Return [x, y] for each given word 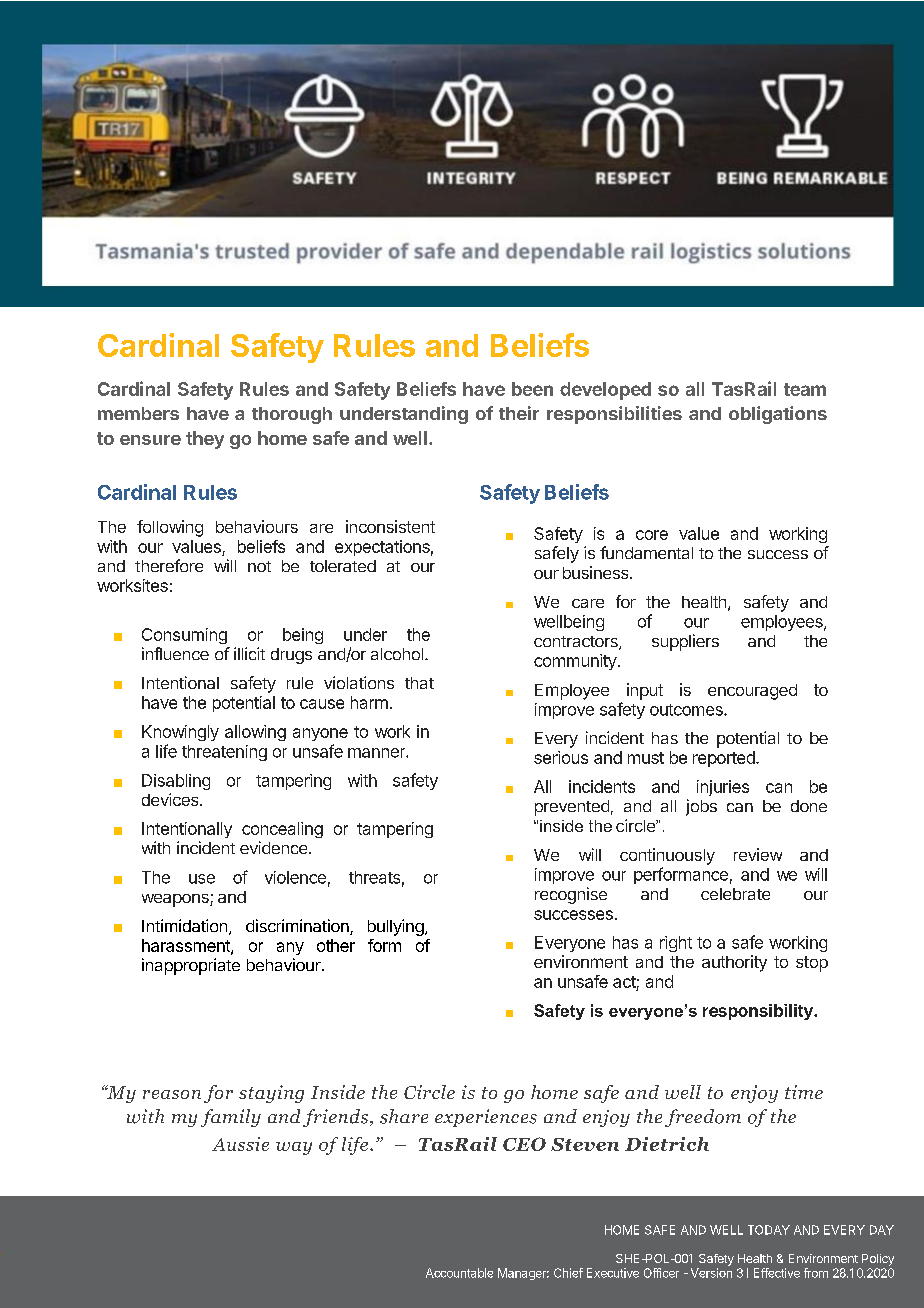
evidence [275, 847]
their [519, 413]
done [809, 806]
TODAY [769, 1230]
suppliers [685, 642]
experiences [486, 1118]
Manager [523, 1274]
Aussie [240, 1144]
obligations [778, 415]
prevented [572, 808]
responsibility [759, 1012]
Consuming [184, 636]
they [205, 440]
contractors [577, 643]
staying [271, 1094]
